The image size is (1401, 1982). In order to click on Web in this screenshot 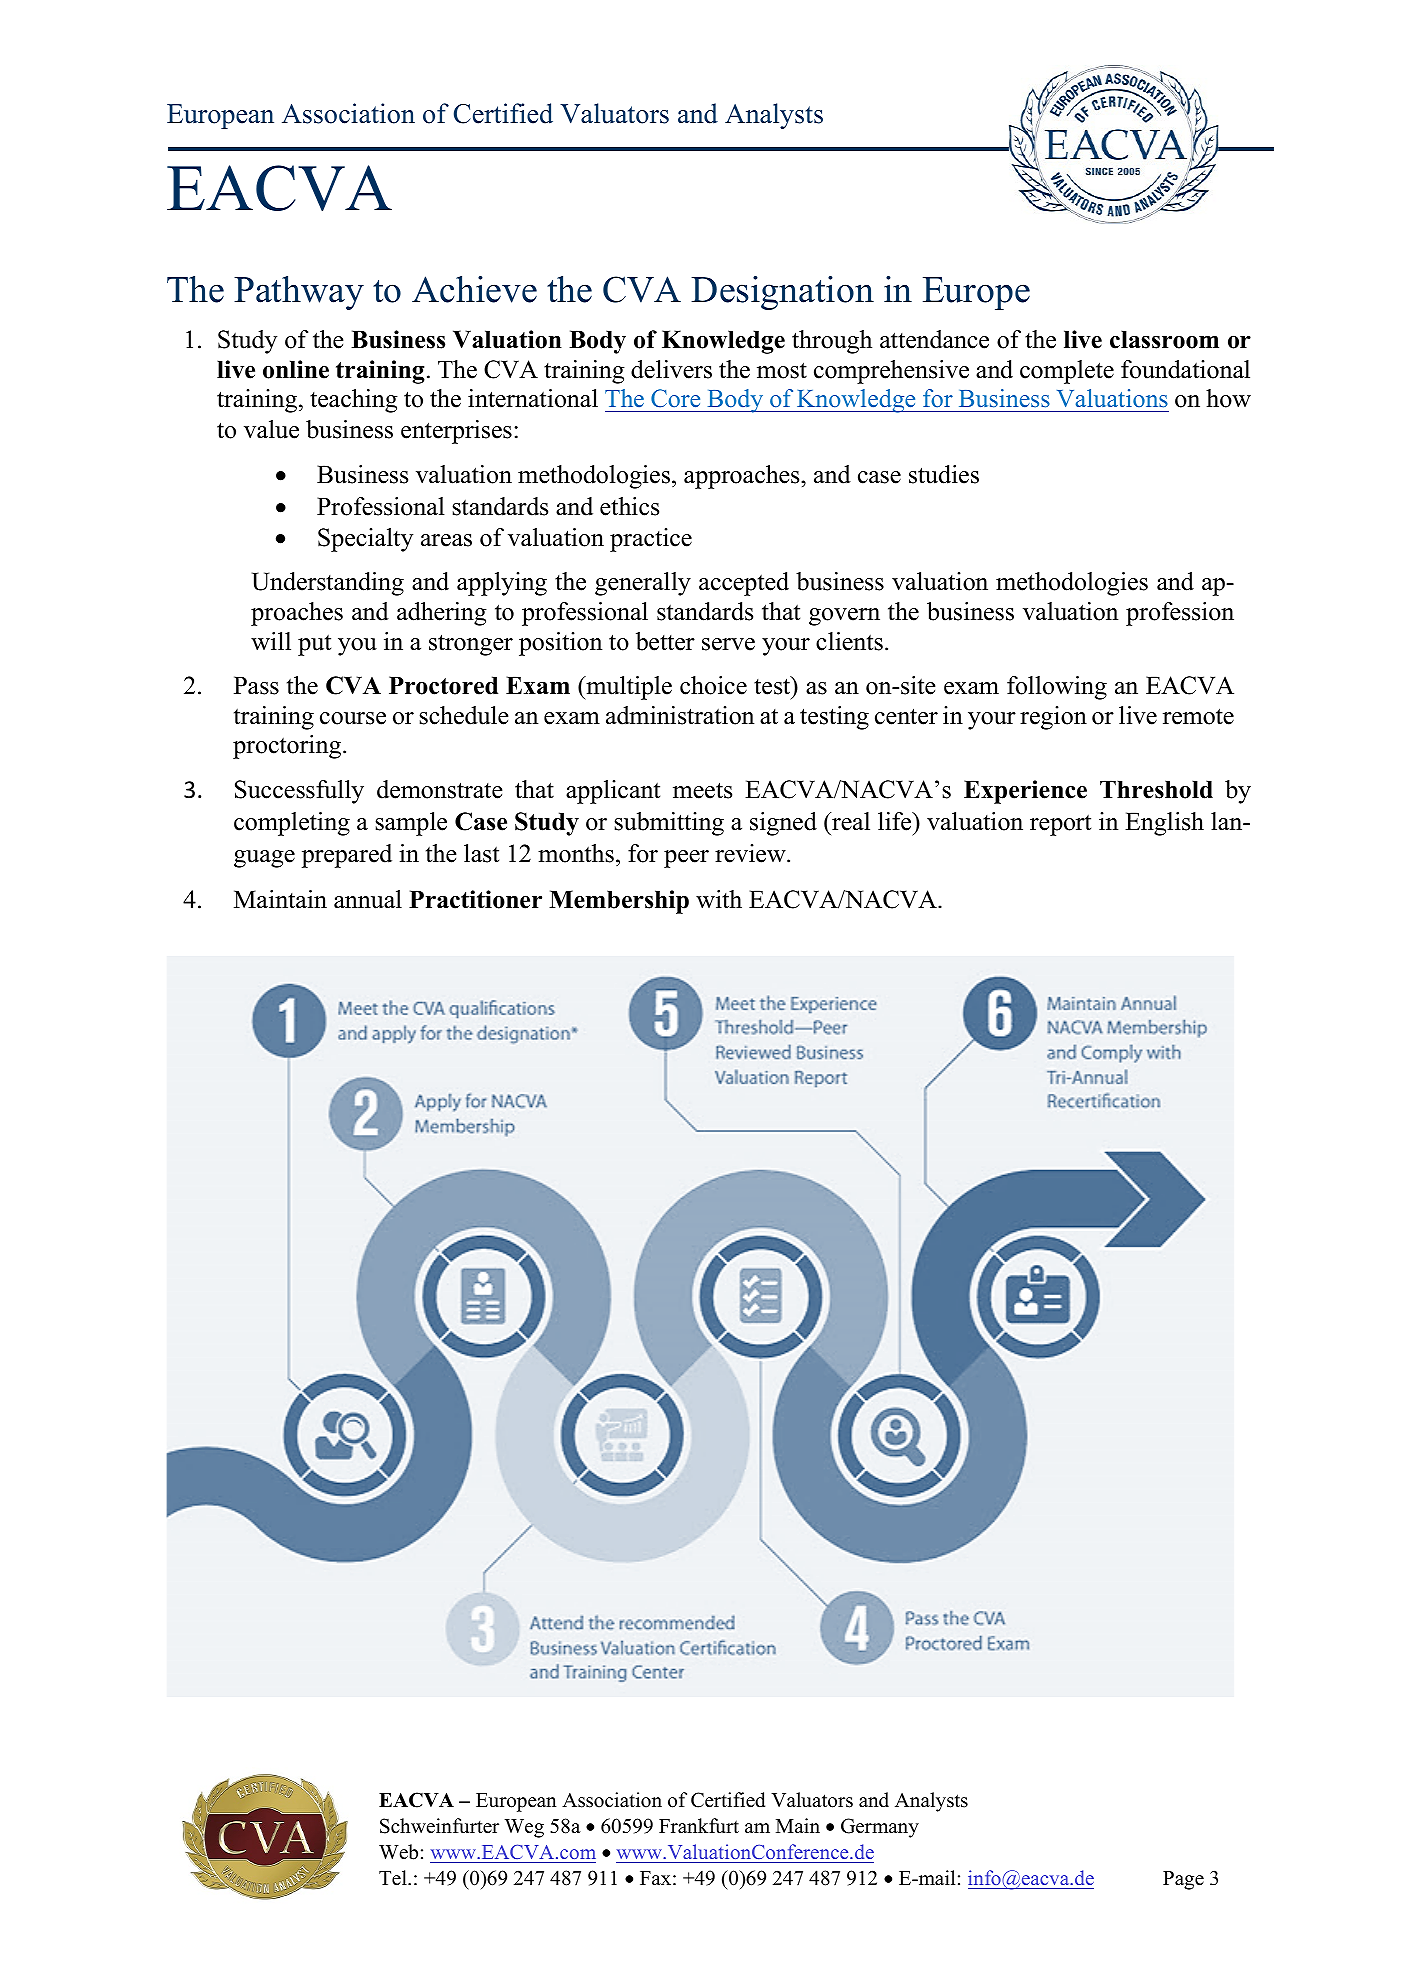, I will do `click(398, 1852)`.
